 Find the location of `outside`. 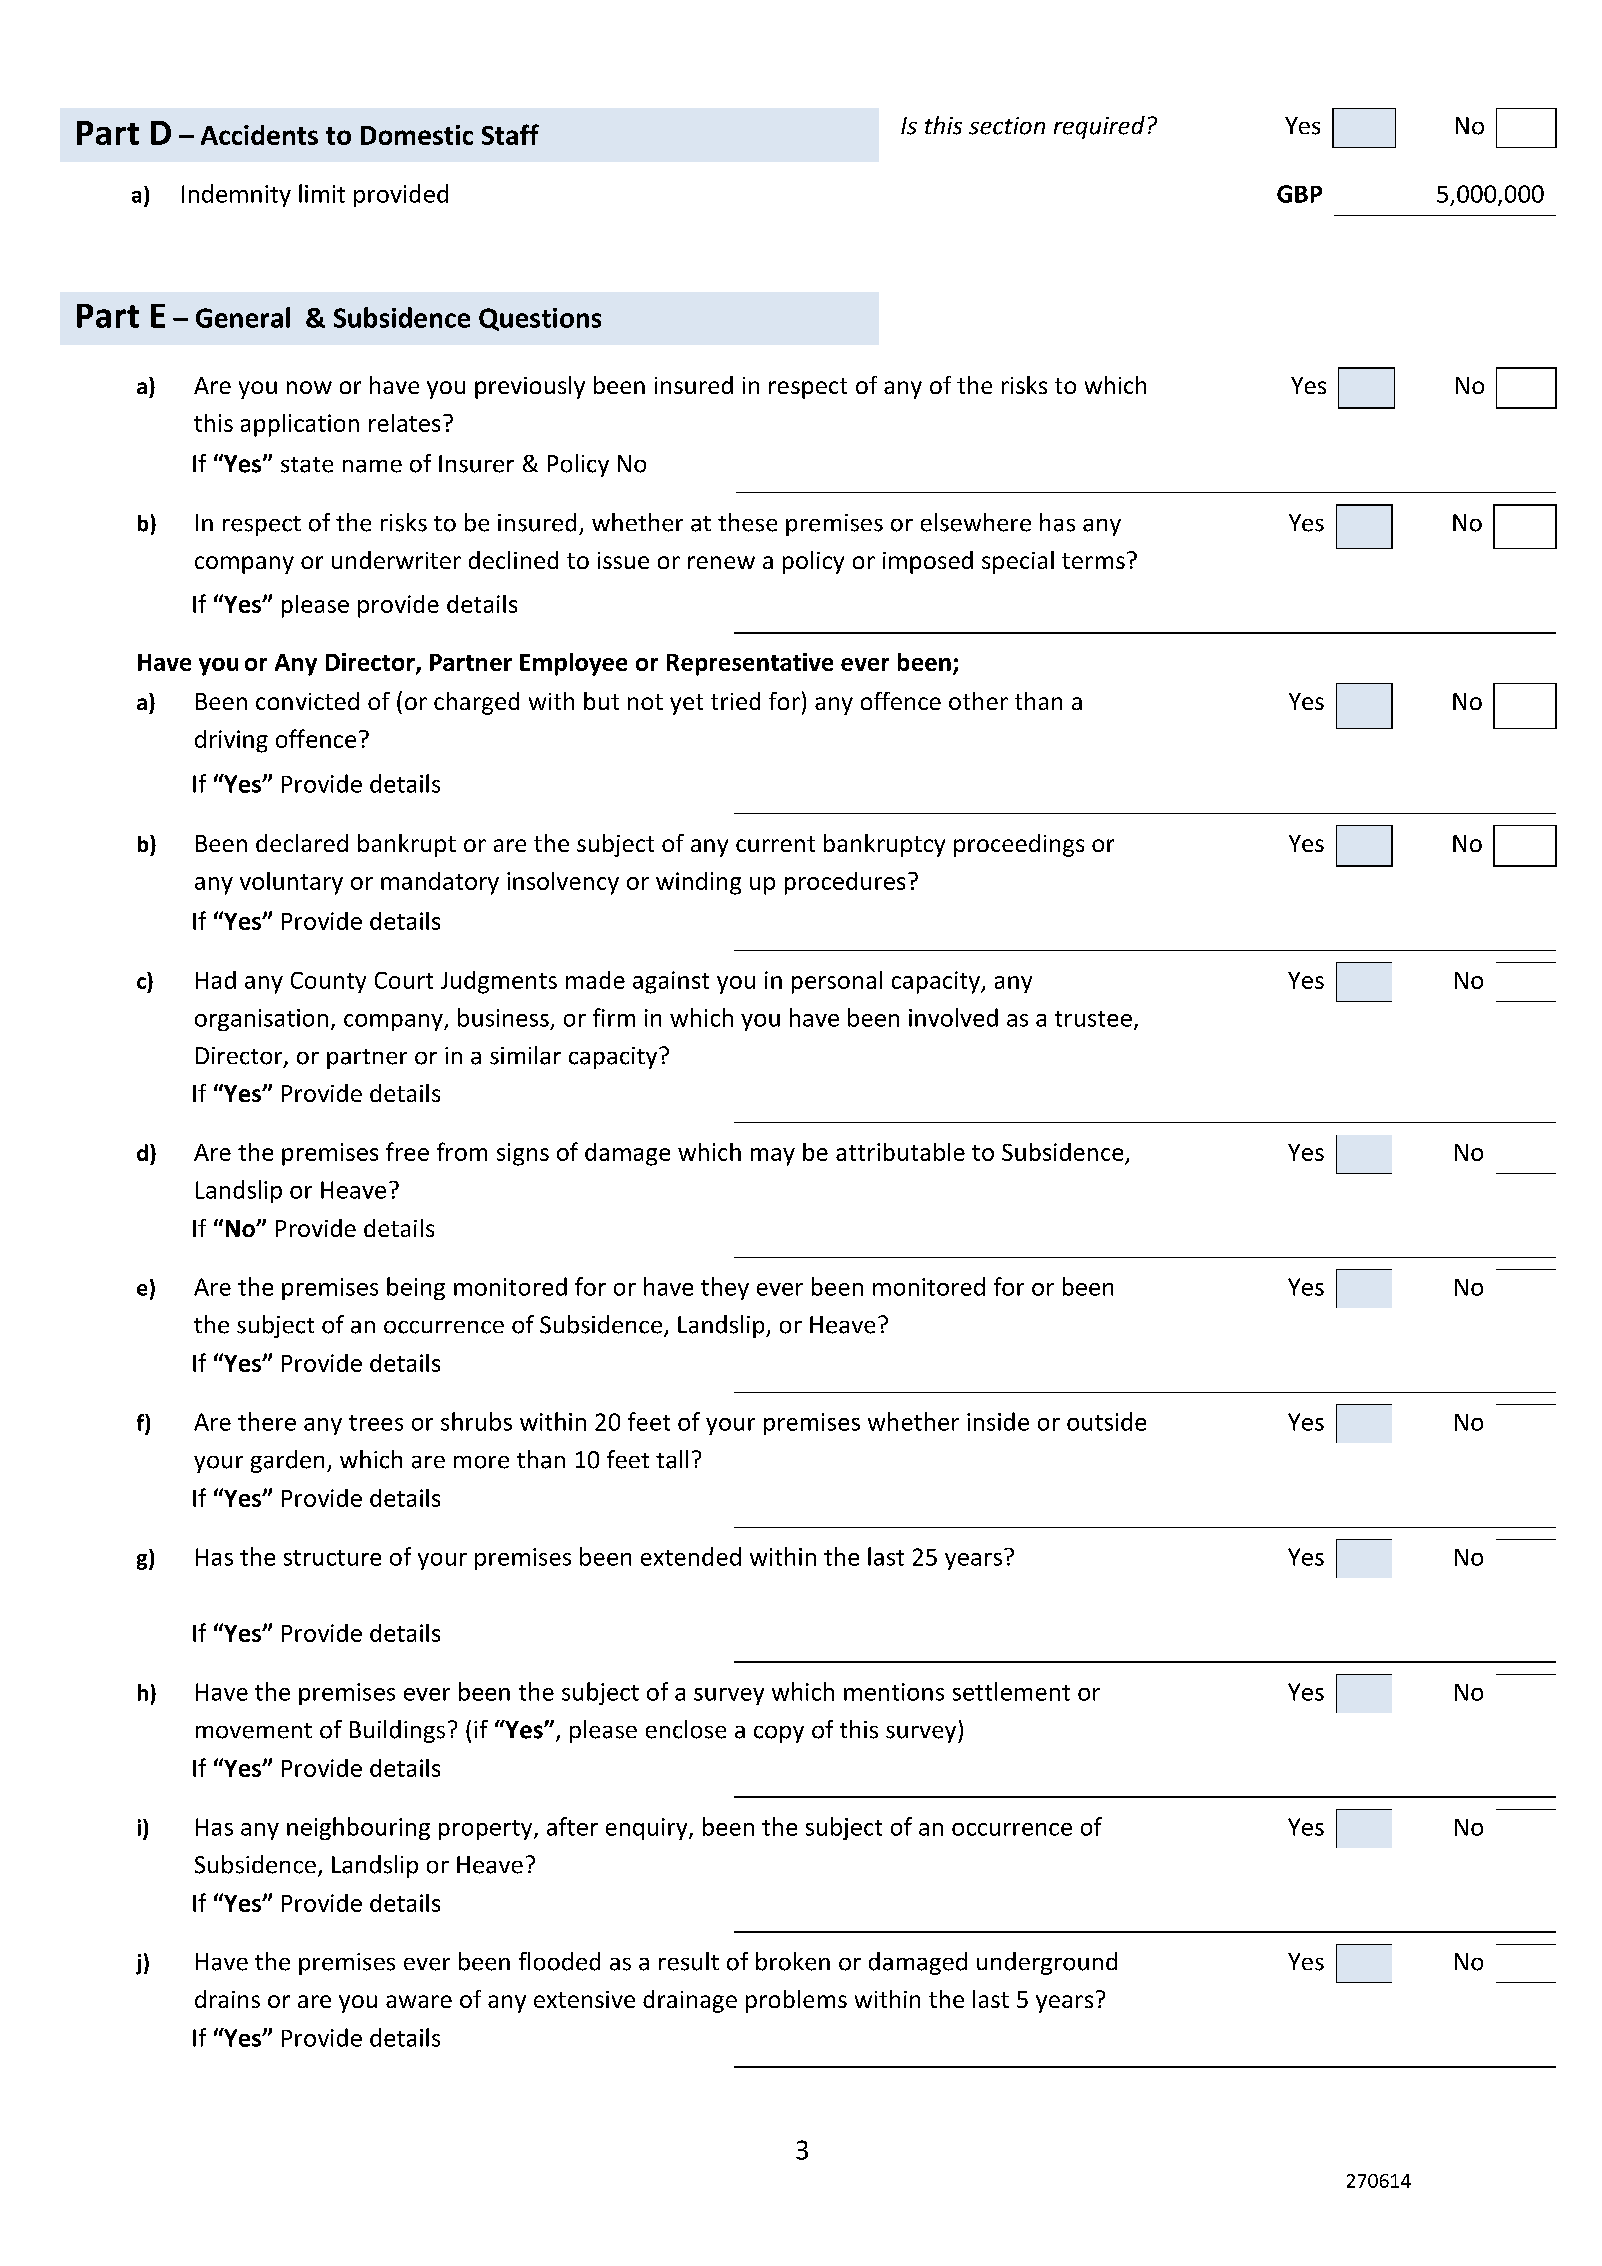

outside is located at coordinates (1106, 1421).
